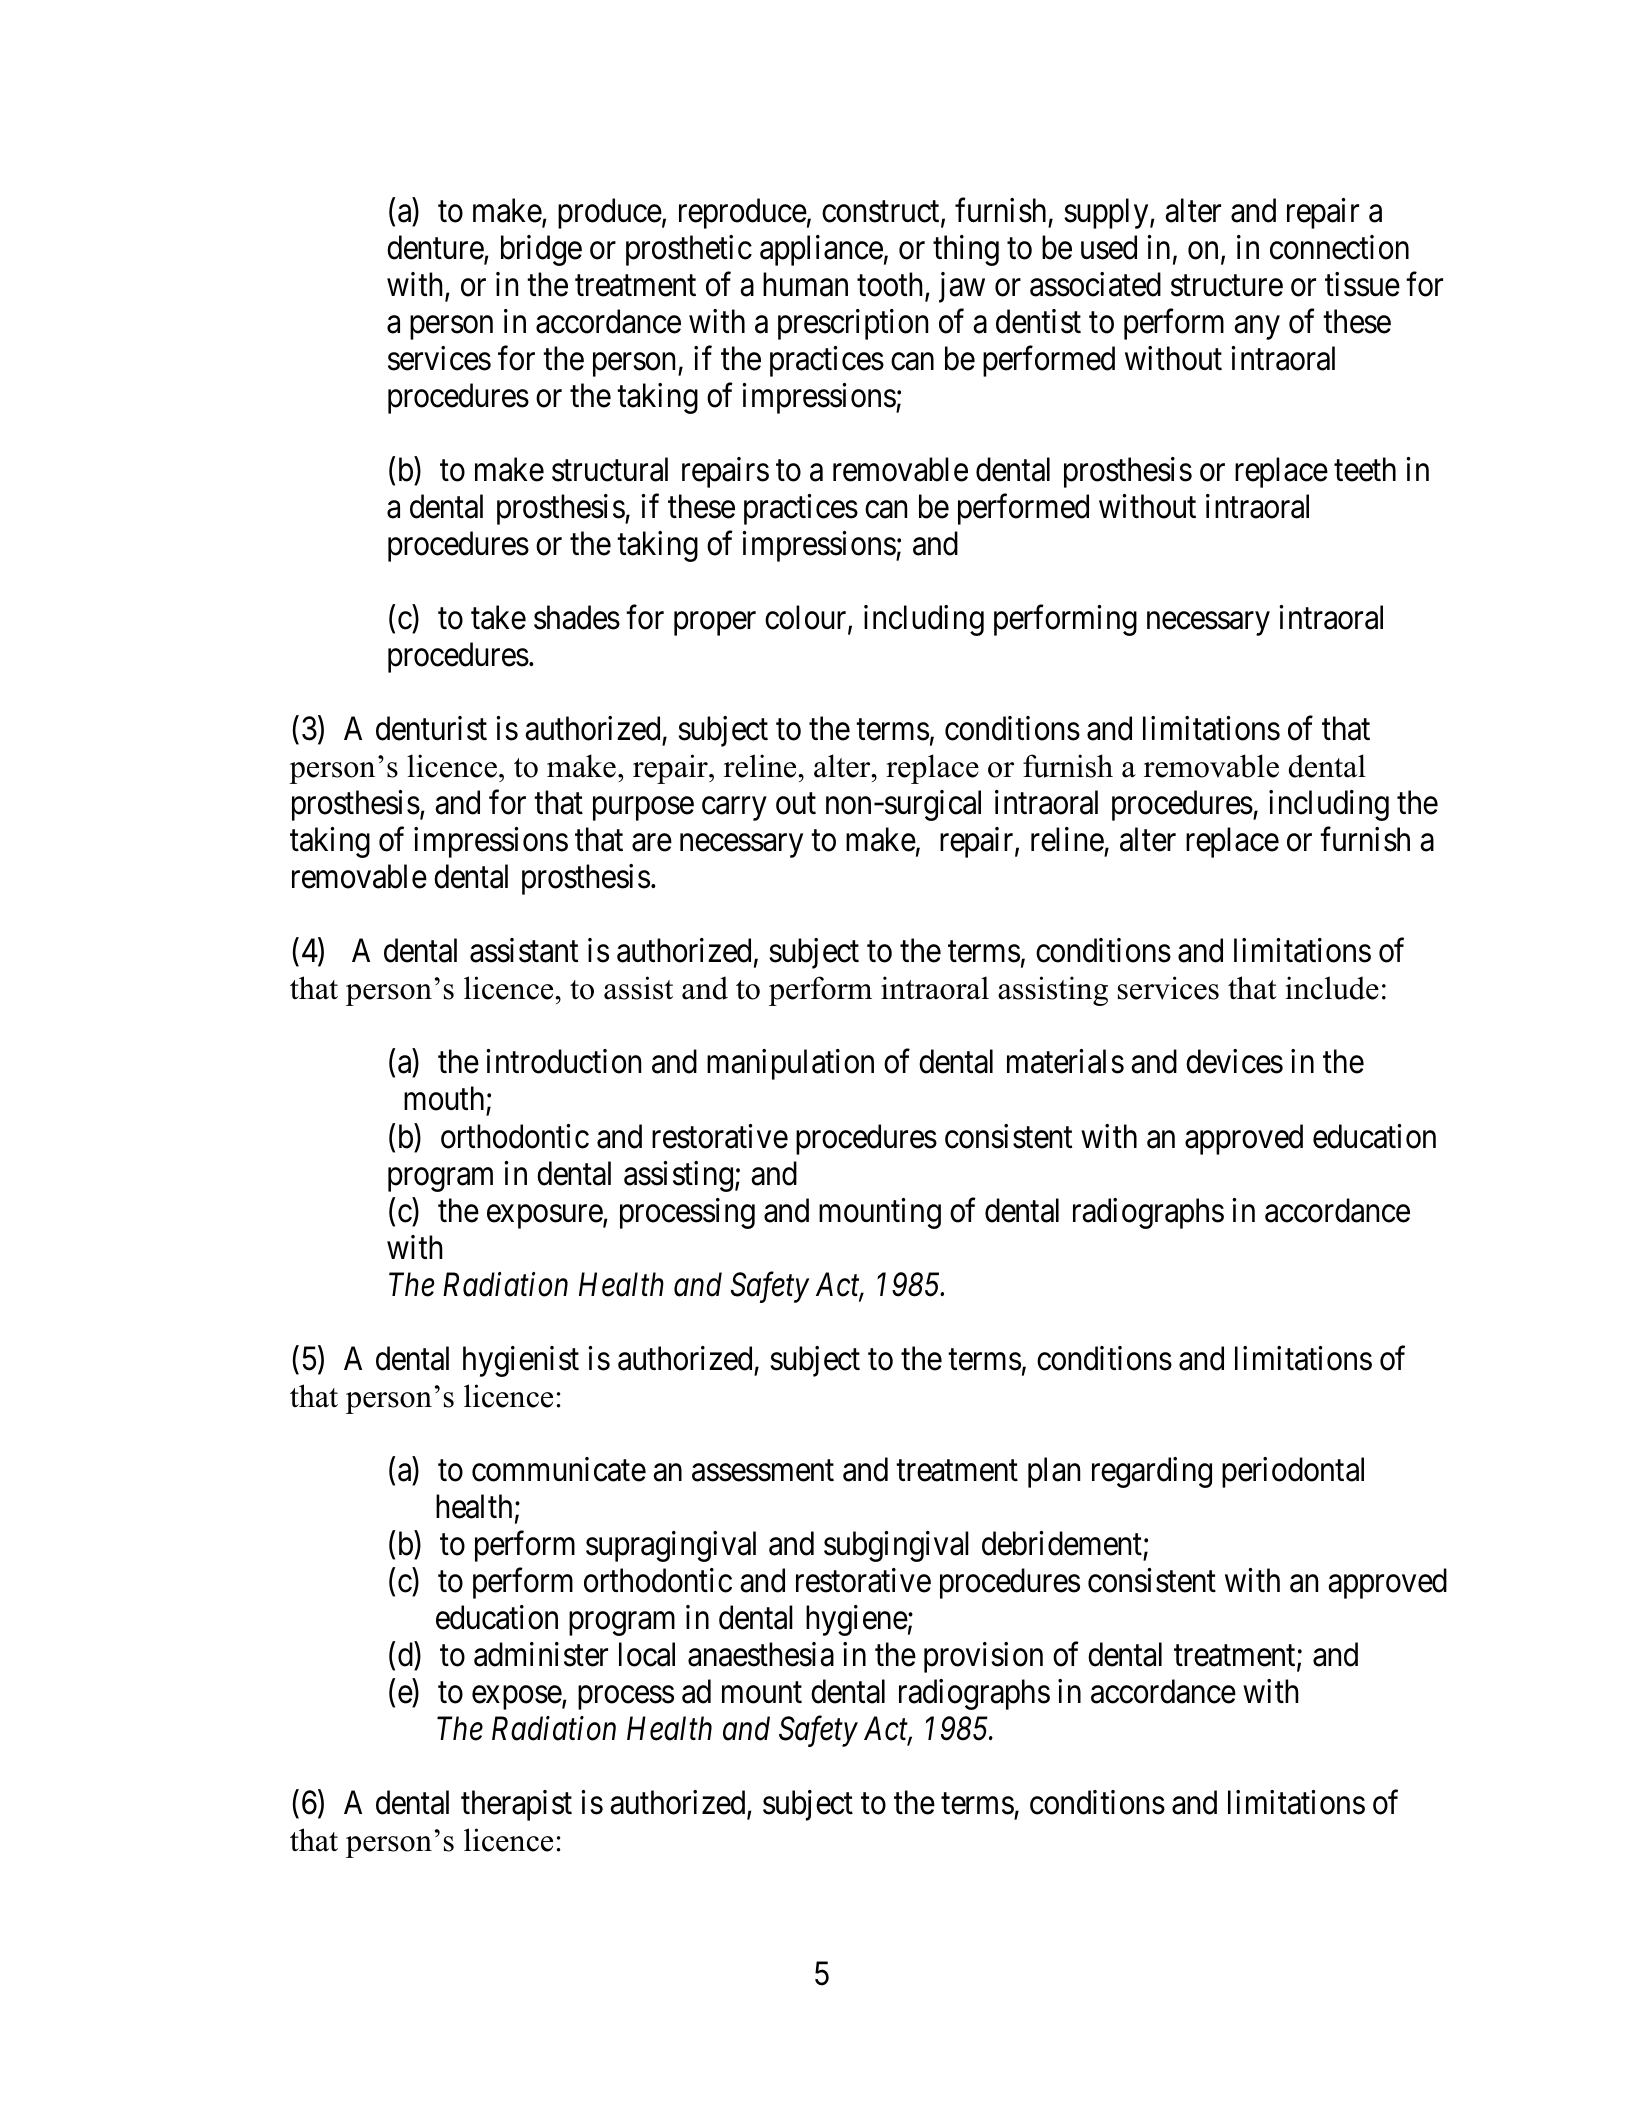 The width and height of the screenshot is (1642, 2125). I want to click on devices, so click(1234, 1061).
